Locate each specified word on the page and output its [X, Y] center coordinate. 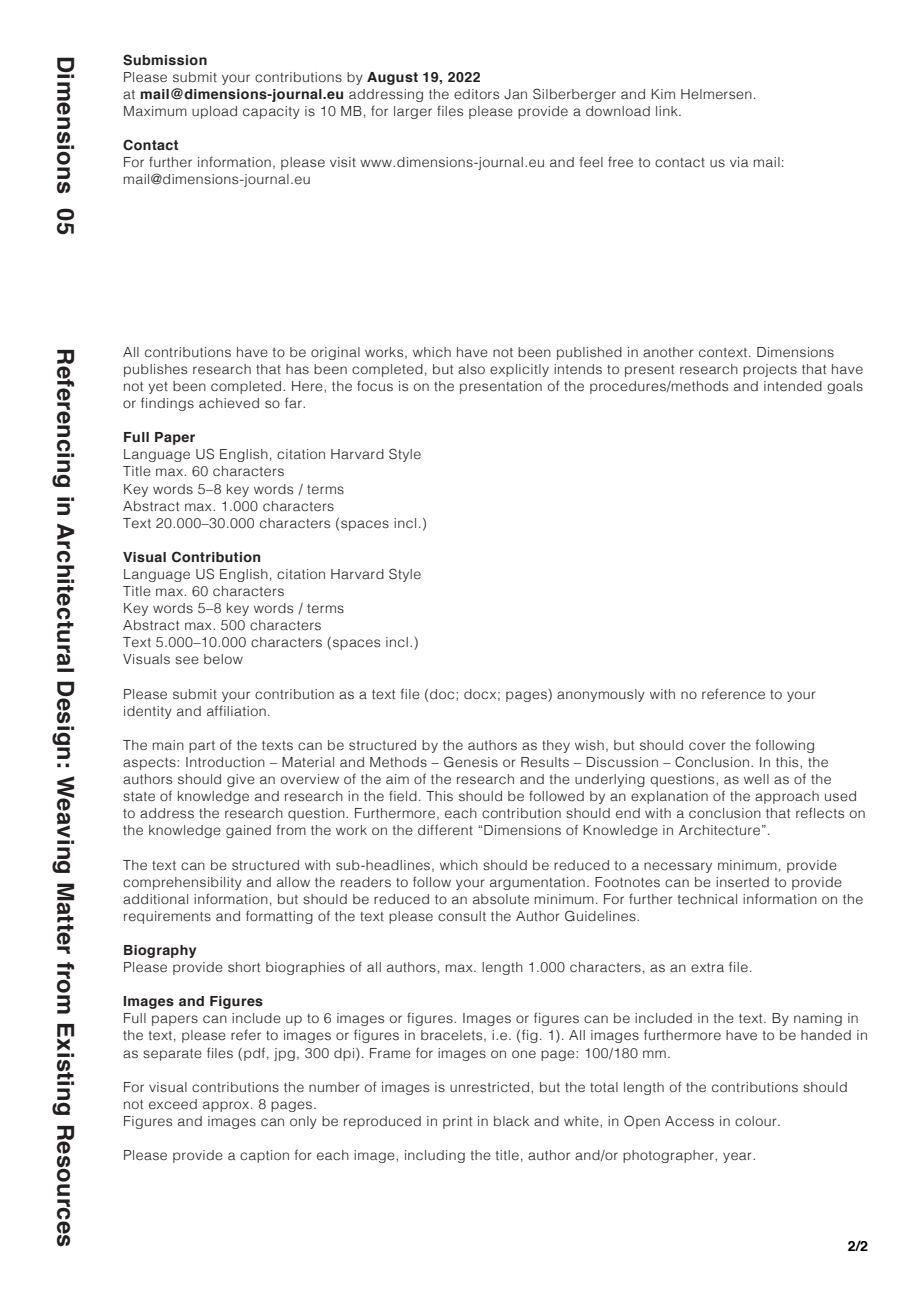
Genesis [471, 762]
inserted [742, 882]
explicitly [519, 370]
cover [707, 746]
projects [770, 370]
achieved [229, 403]
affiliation [236, 710]
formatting [279, 917]
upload [214, 112]
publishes [155, 370]
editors [476, 94]
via [739, 162]
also [471, 369]
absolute [501, 899]
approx [227, 1106]
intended [793, 386]
